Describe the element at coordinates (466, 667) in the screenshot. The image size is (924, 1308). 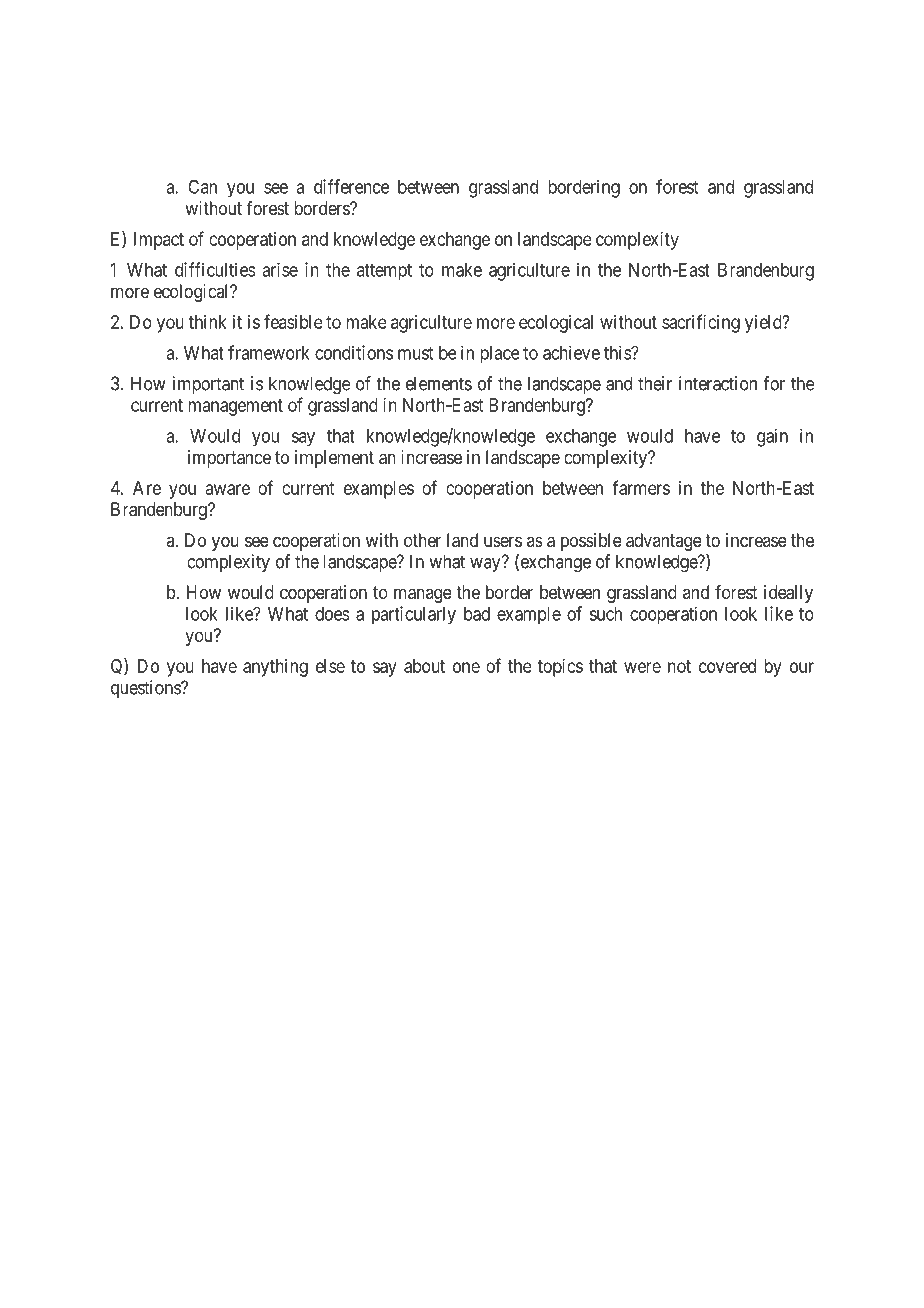
I see `one` at that location.
